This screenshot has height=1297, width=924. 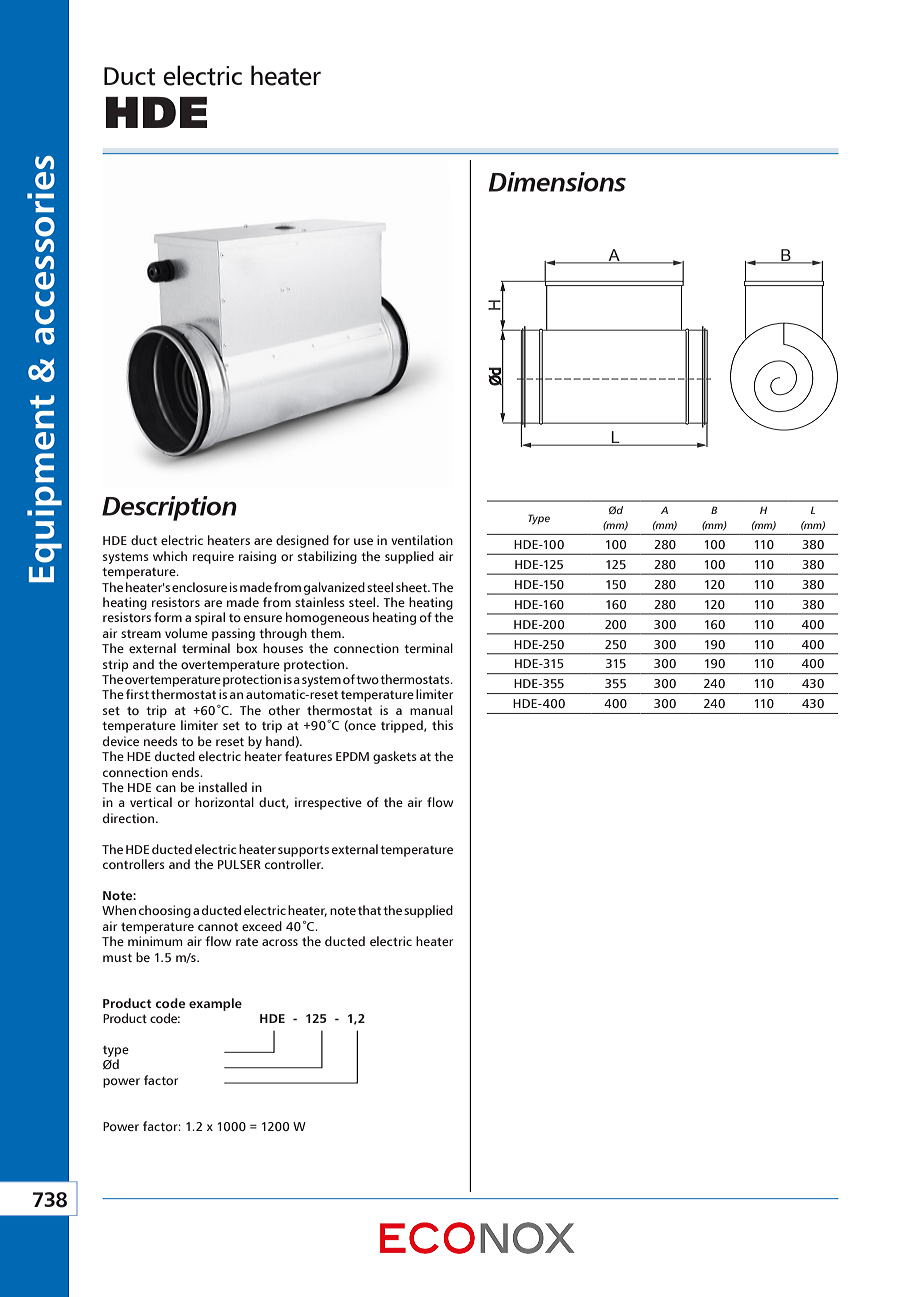 What do you see at coordinates (557, 182) in the screenshot?
I see `Dimensions` at bounding box center [557, 182].
